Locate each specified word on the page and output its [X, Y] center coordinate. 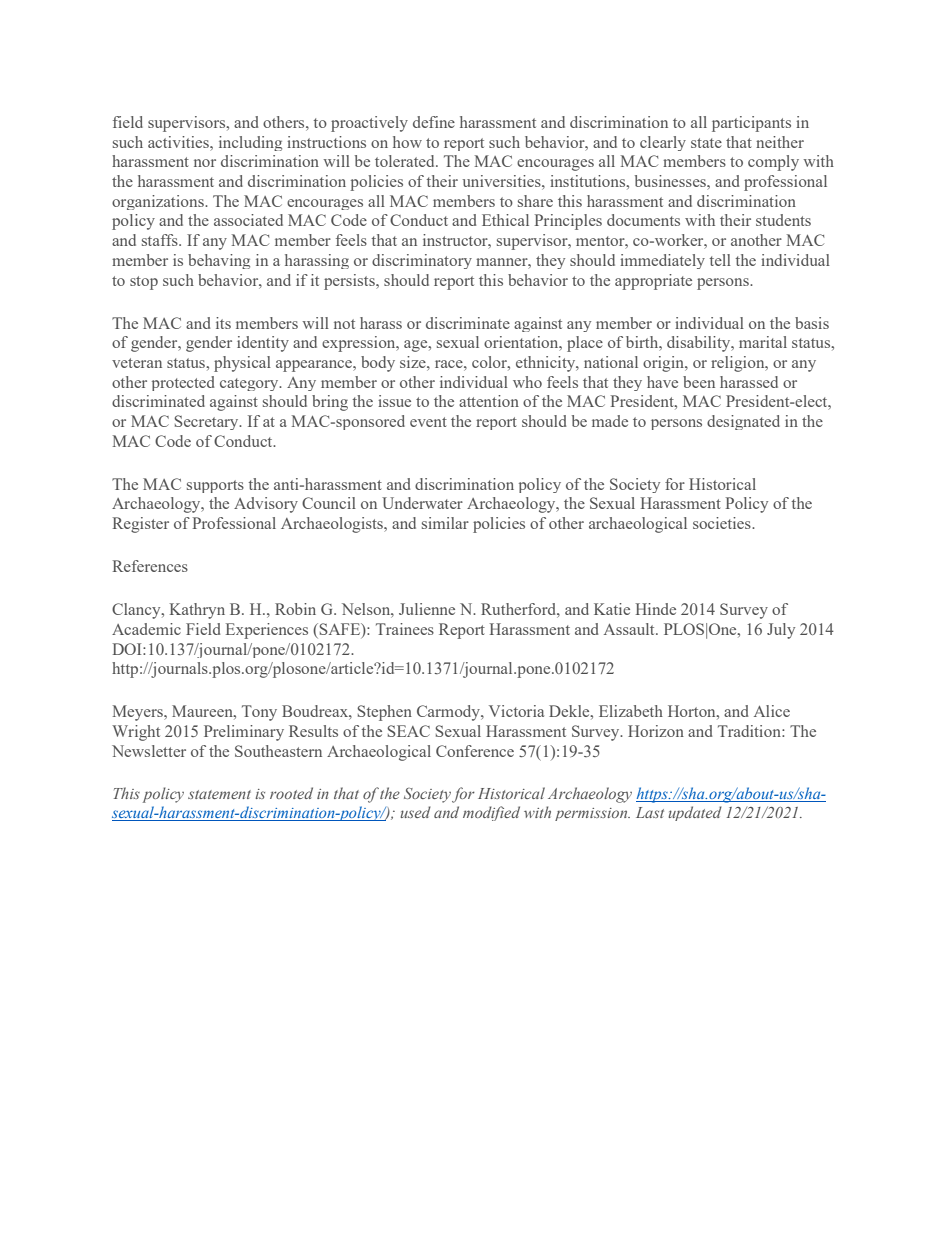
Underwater [422, 503]
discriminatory [422, 261]
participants [751, 124]
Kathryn [197, 611]
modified [491, 813]
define [434, 122]
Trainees [405, 629]
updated [695, 813]
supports [215, 486]
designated [743, 422]
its [223, 323]
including [250, 143]
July [781, 631]
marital [763, 342]
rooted [291, 793]
